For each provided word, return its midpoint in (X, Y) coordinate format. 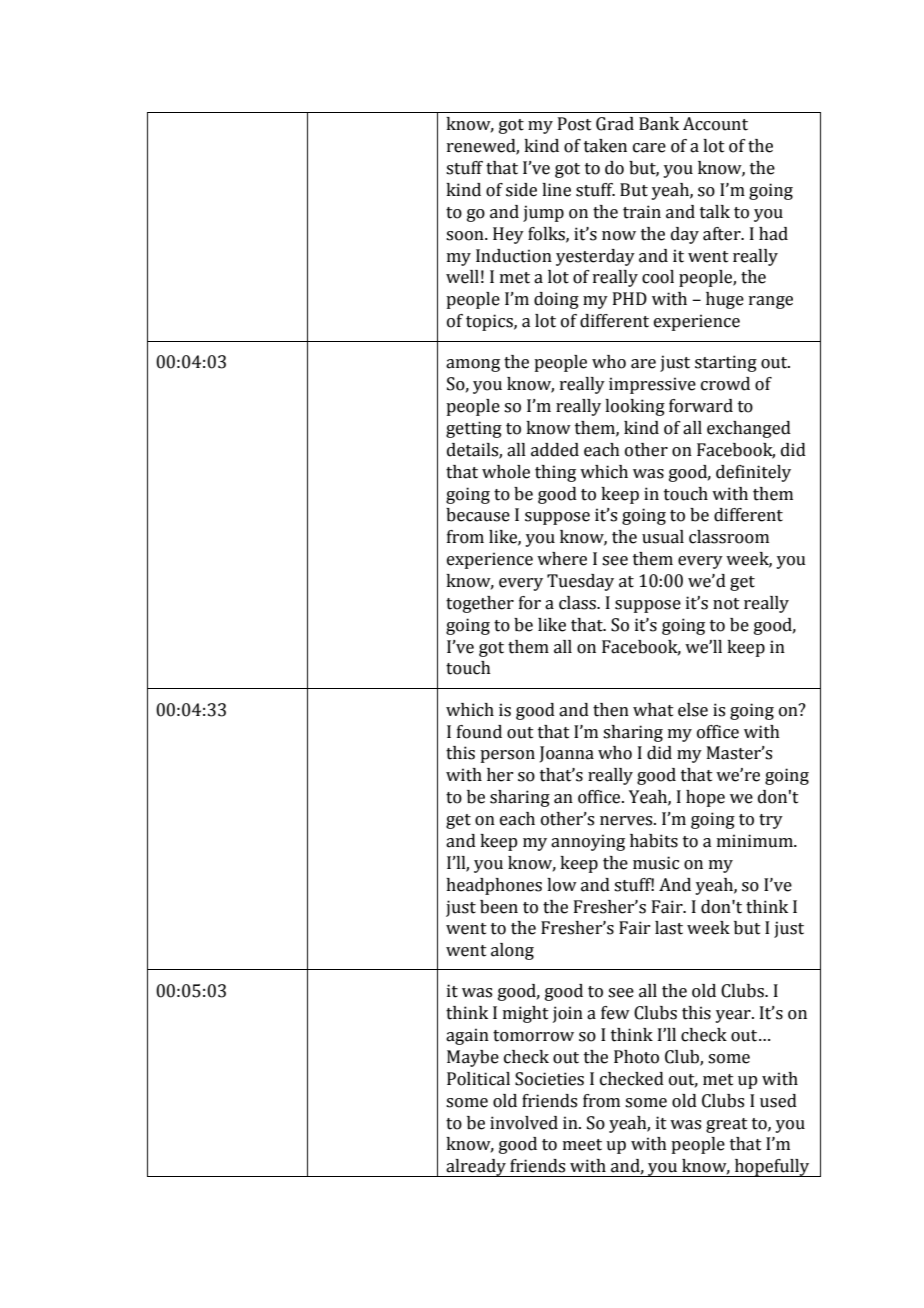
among (473, 365)
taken (605, 146)
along (512, 951)
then (611, 710)
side (521, 190)
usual (663, 537)
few (615, 1013)
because (478, 515)
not (726, 604)
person (507, 756)
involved (524, 1123)
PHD (630, 298)
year (734, 1016)
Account (715, 124)
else (693, 710)
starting (726, 363)
